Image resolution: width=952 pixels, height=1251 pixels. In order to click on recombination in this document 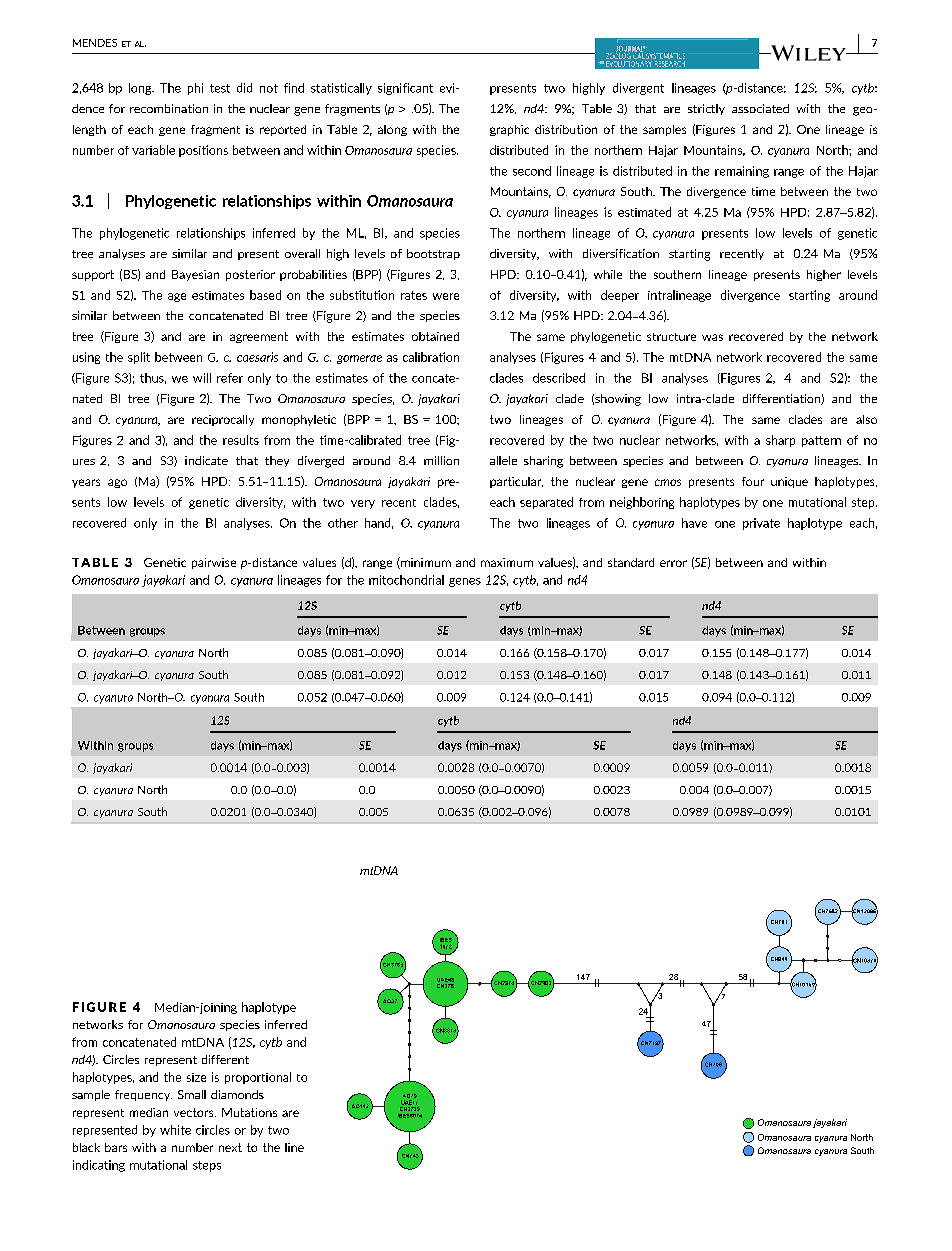, I will do `click(169, 108)`.
